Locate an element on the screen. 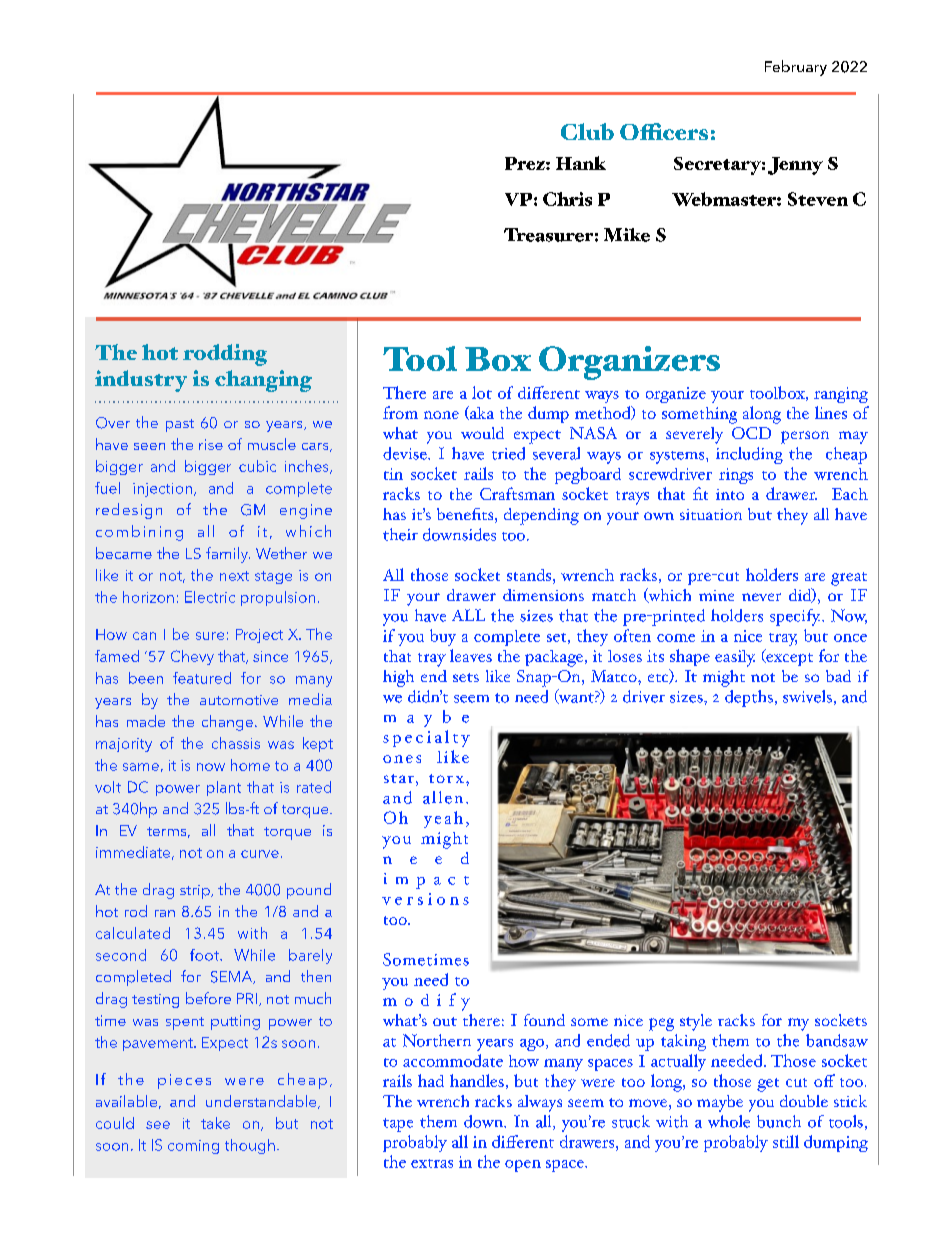 Image resolution: width=952 pixels, height=1233 pixels. strip is located at coordinates (196, 892).
